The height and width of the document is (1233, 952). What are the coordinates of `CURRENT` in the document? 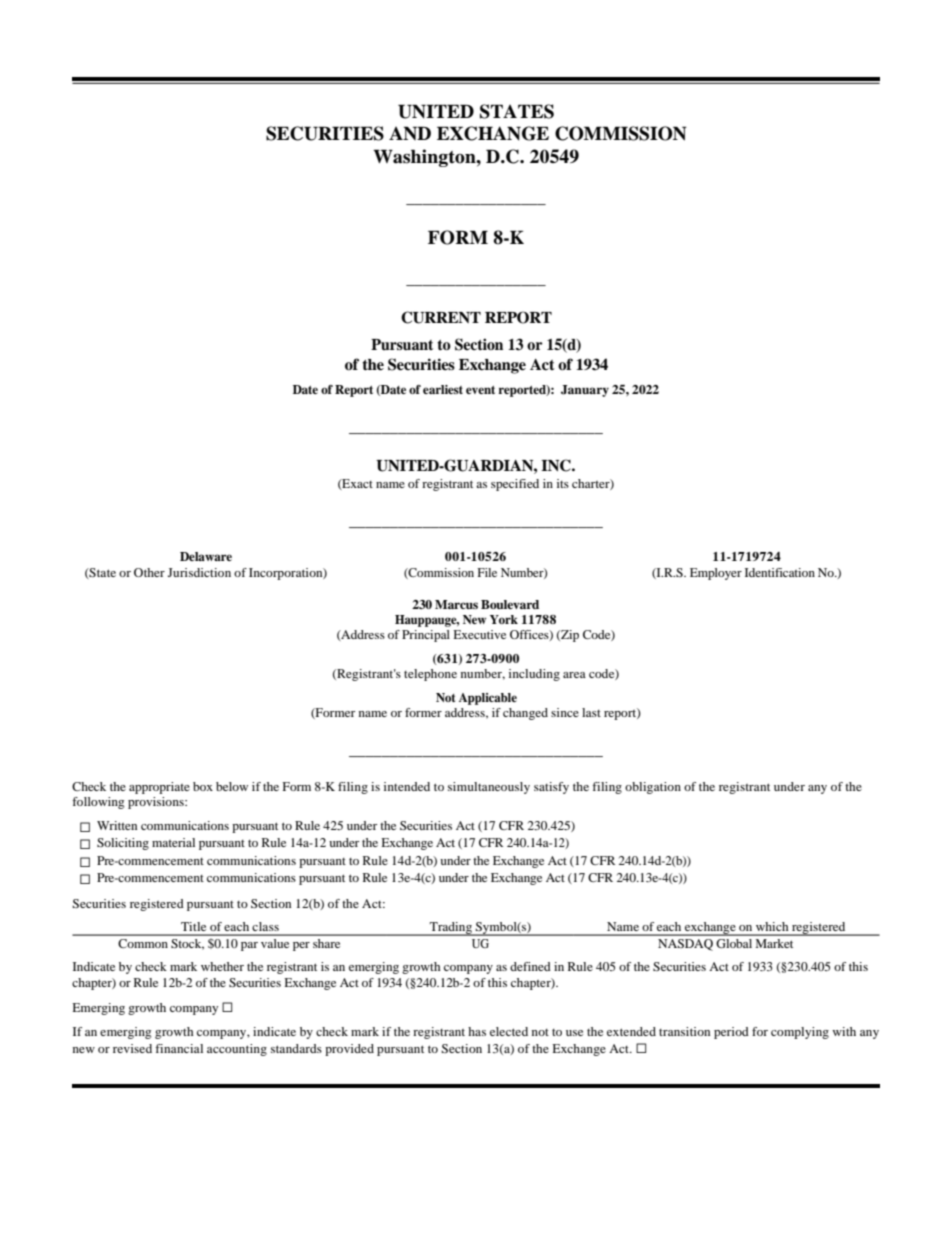 It's located at (441, 317).
